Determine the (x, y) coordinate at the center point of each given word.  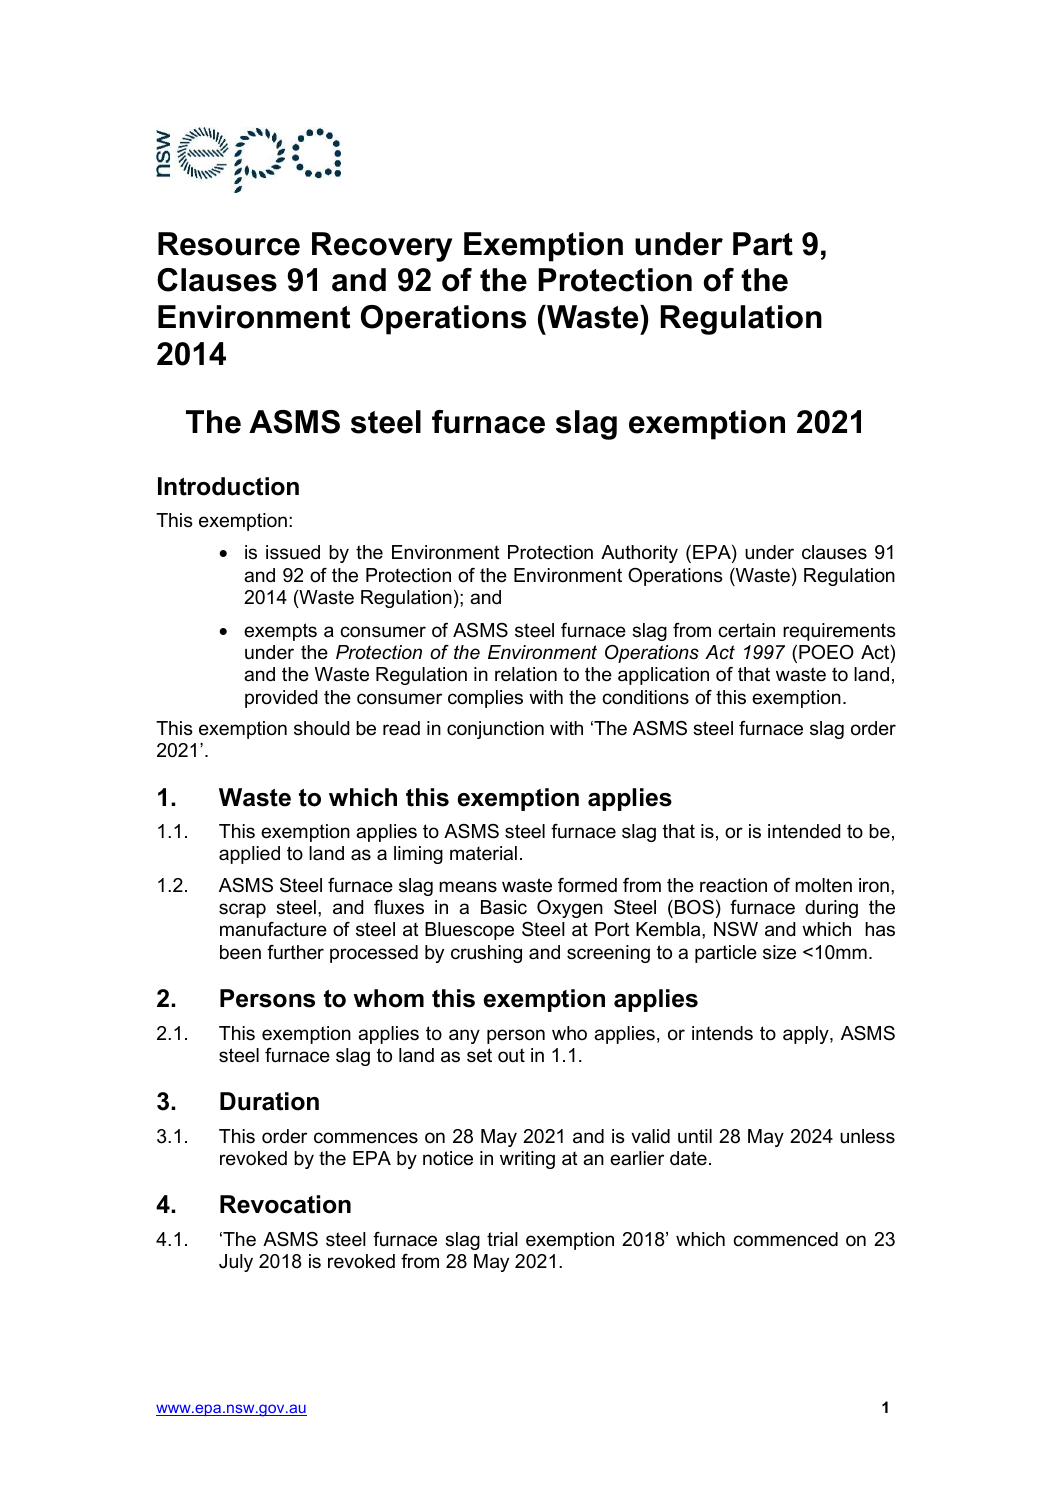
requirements (839, 632)
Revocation (285, 1204)
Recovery (382, 247)
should (321, 728)
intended (804, 831)
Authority (639, 554)
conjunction (495, 730)
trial (502, 1239)
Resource (229, 244)
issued (293, 552)
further (295, 952)
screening (608, 954)
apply (807, 1035)
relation (526, 674)
